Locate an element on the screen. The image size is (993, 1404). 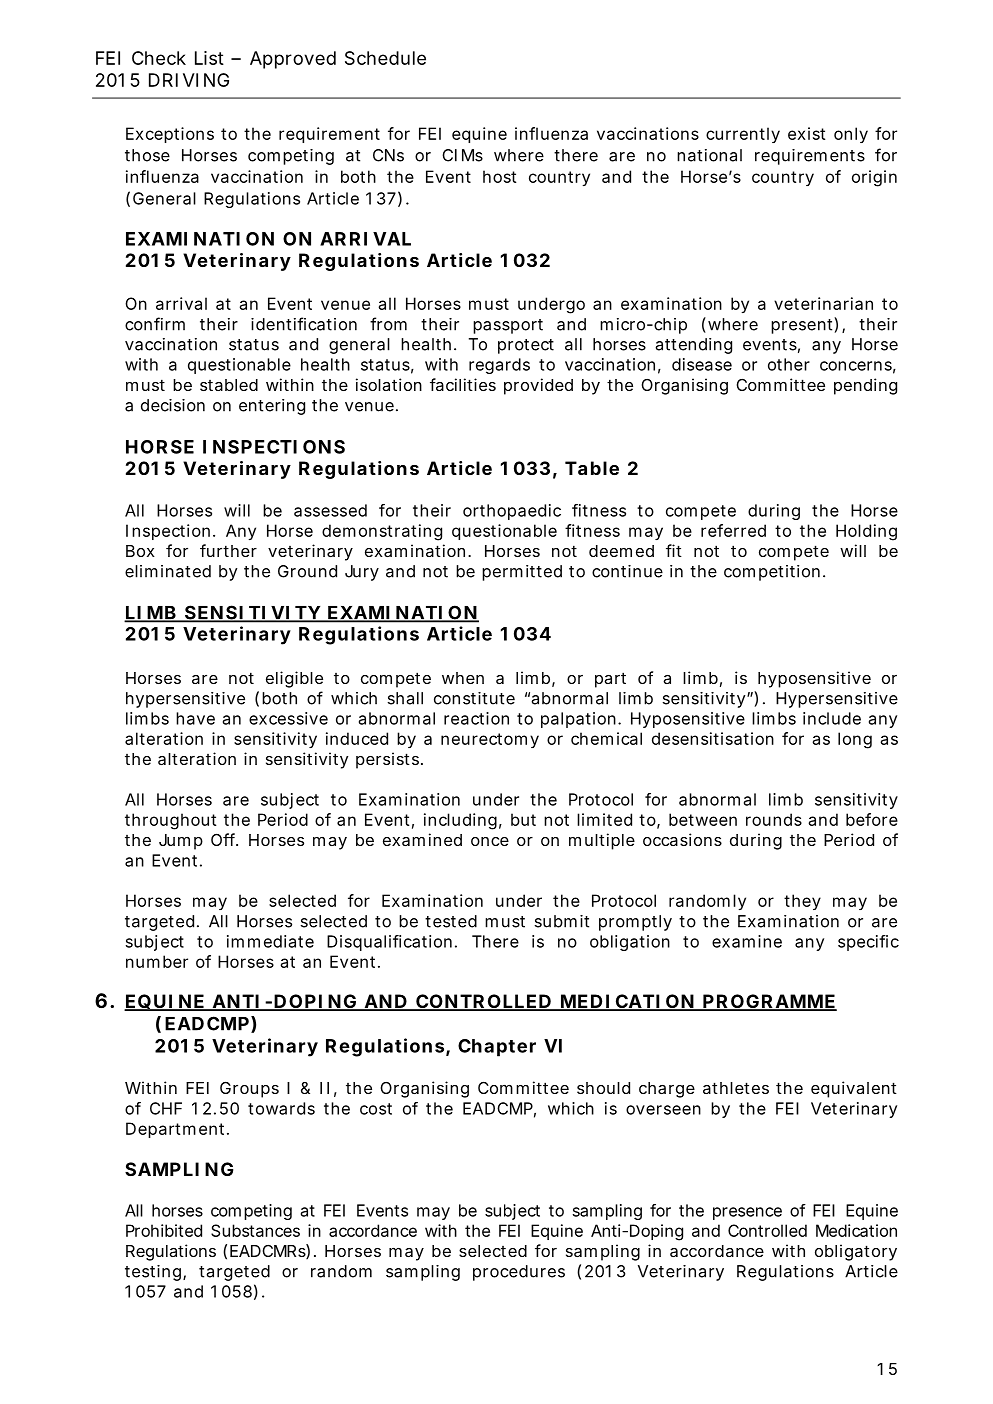
exist is located at coordinates (806, 133).
